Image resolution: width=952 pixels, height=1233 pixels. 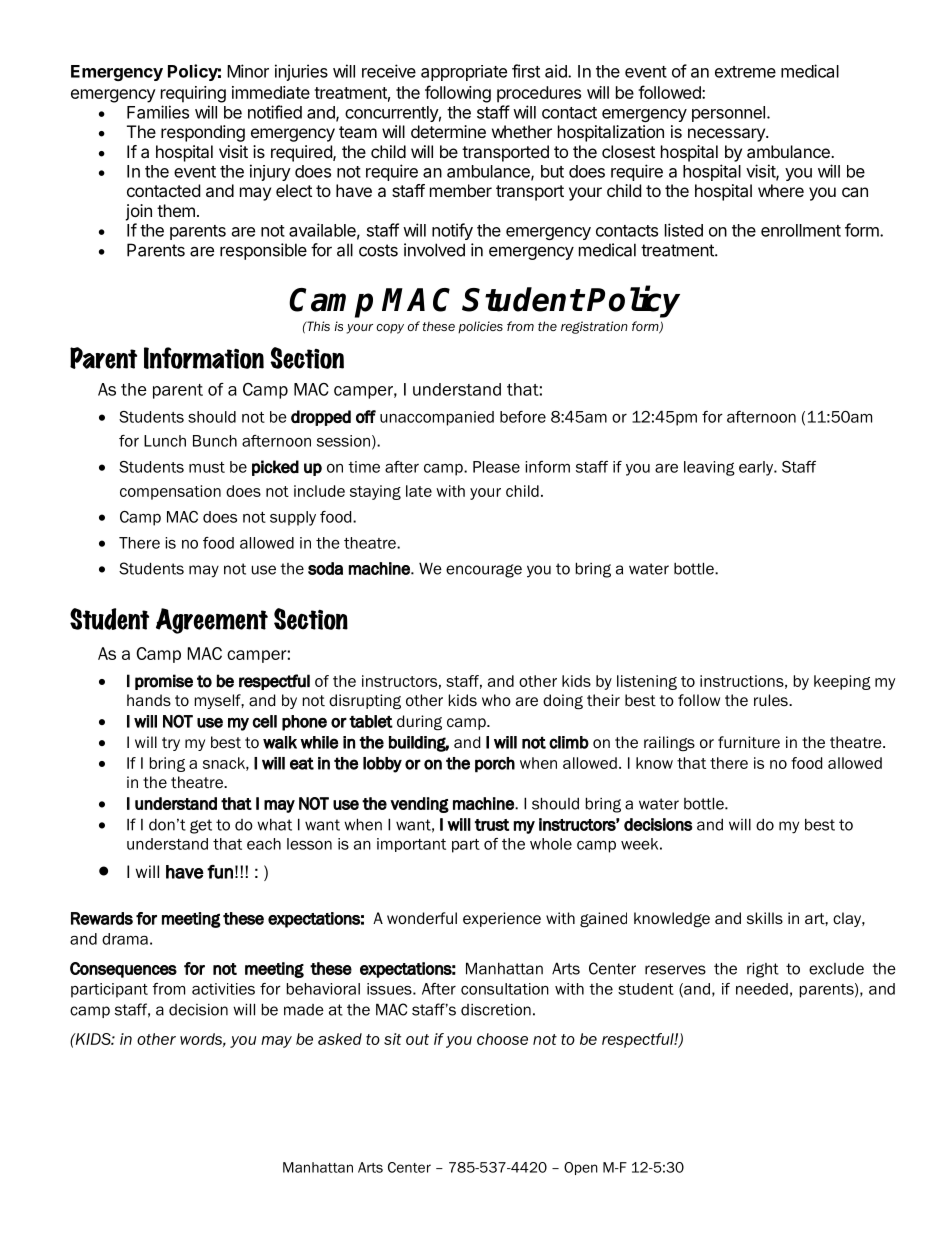 I want to click on Please, so click(x=496, y=467).
